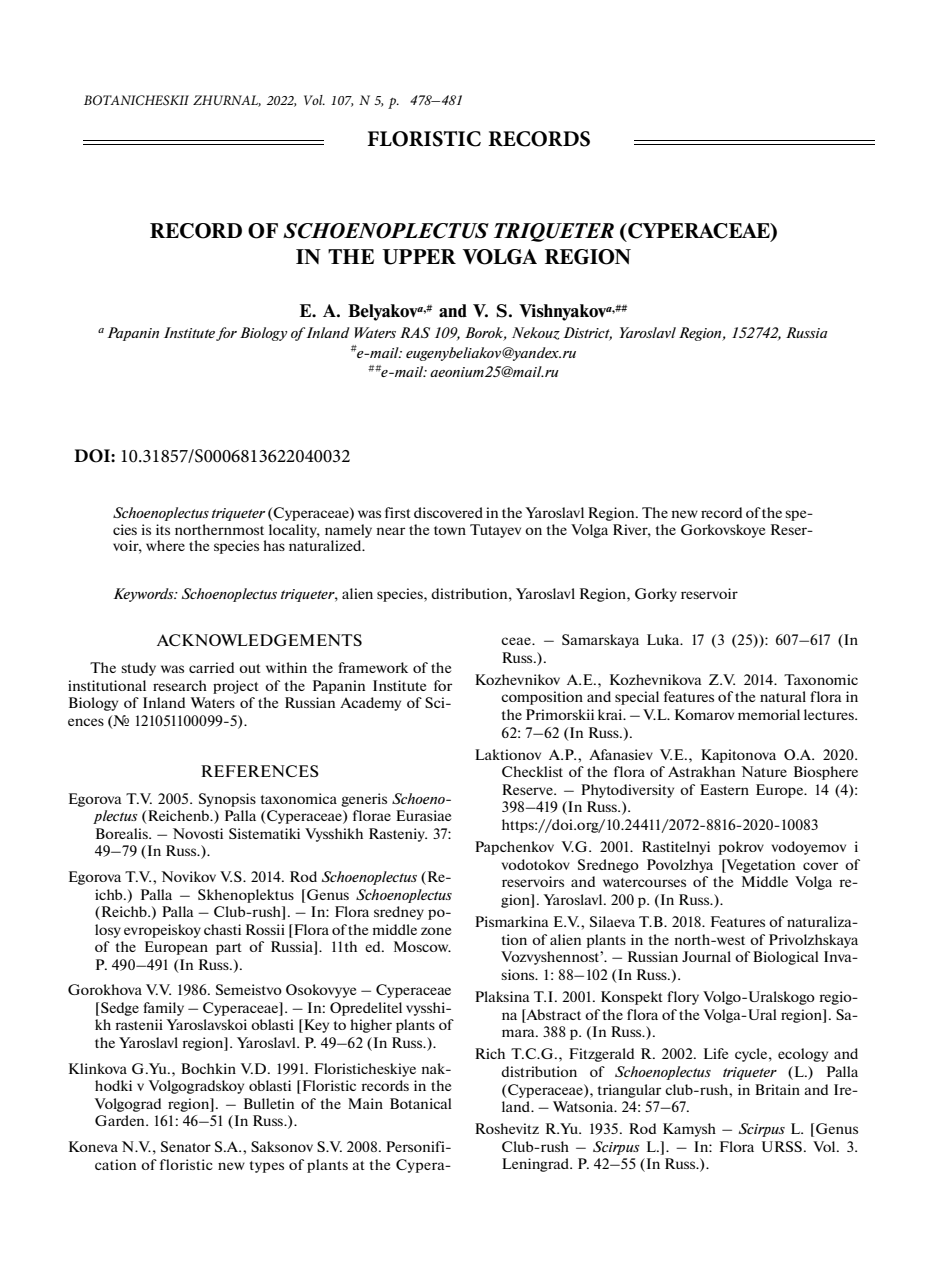 The height and width of the image is (1288, 926). I want to click on research, so click(180, 685).
